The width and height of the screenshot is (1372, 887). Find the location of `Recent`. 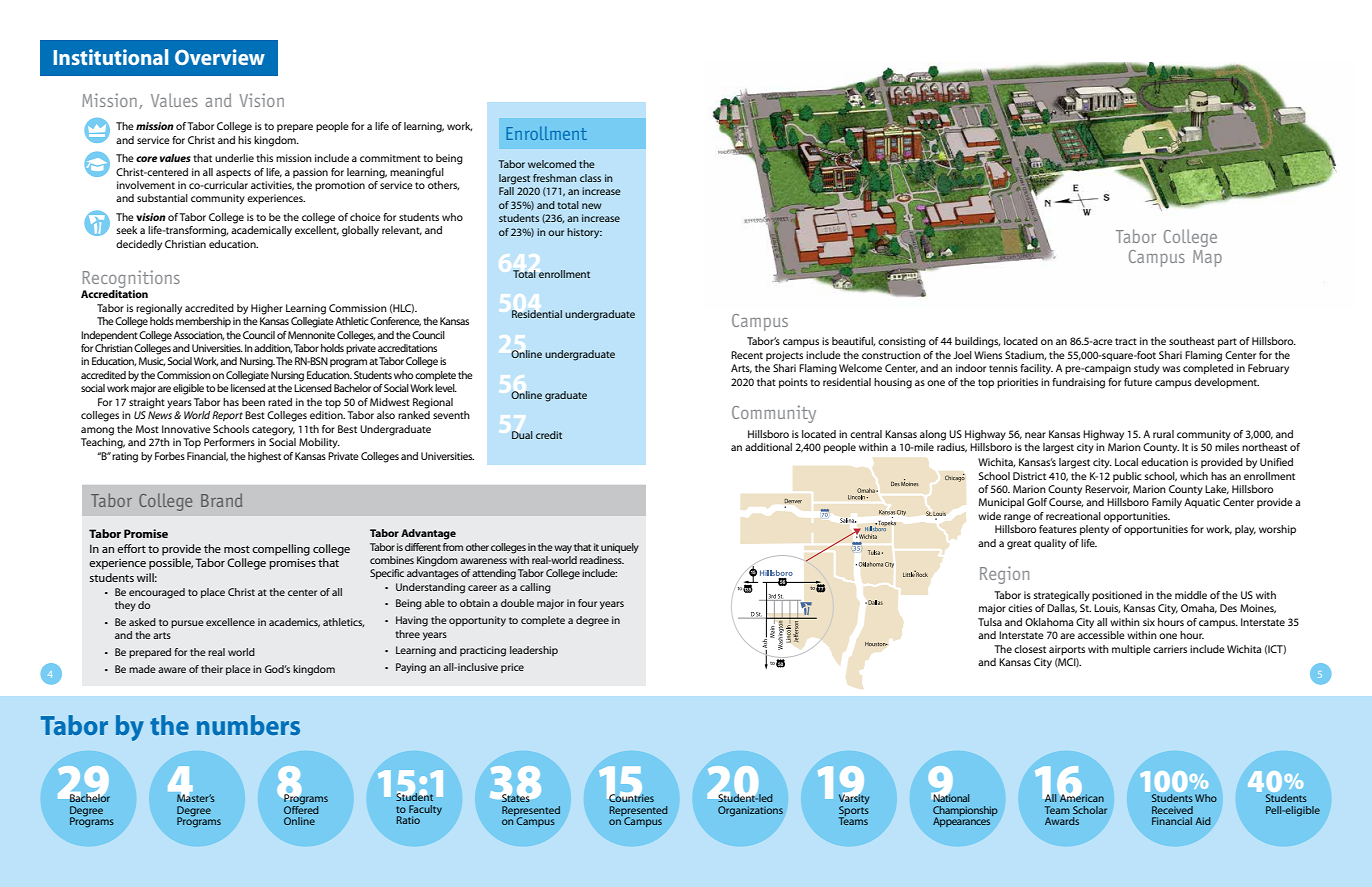

Recent is located at coordinates (747, 355).
